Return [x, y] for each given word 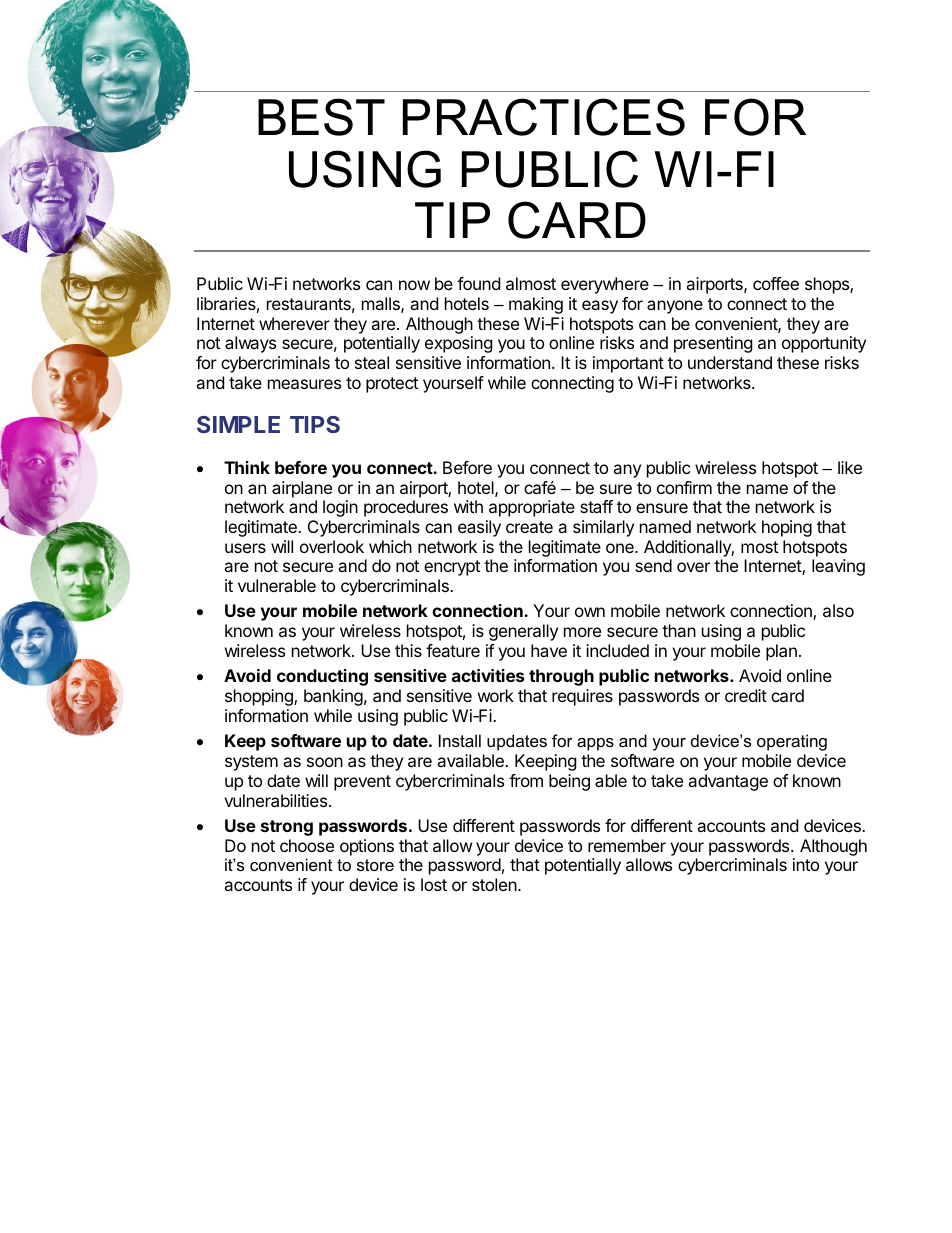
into [806, 864]
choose [307, 845]
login [340, 508]
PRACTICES [544, 117]
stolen [494, 884]
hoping [787, 528]
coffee [776, 283]
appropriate [532, 508]
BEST [321, 117]
